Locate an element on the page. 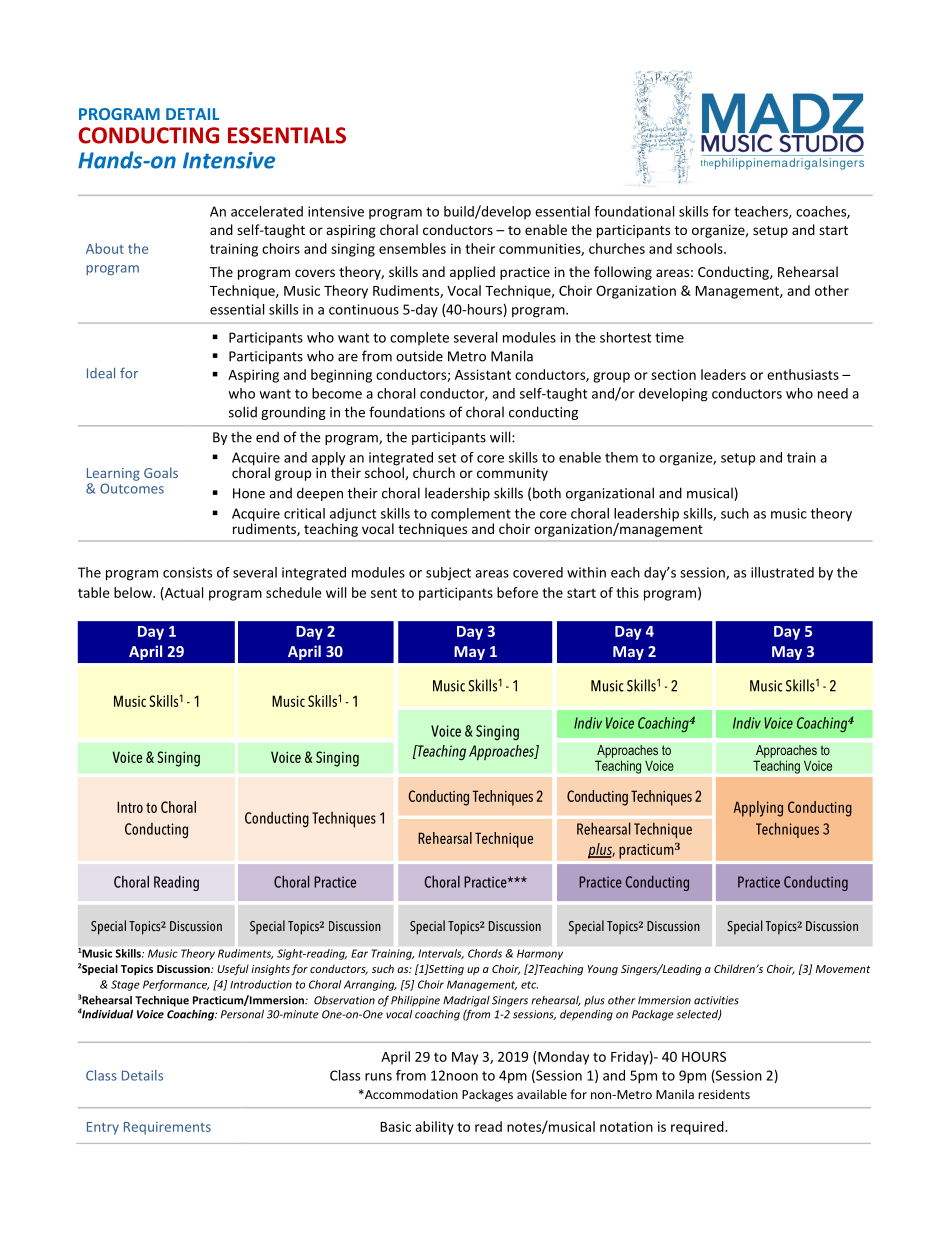 This page has width=952, height=1233. Useful is located at coordinates (233, 969).
